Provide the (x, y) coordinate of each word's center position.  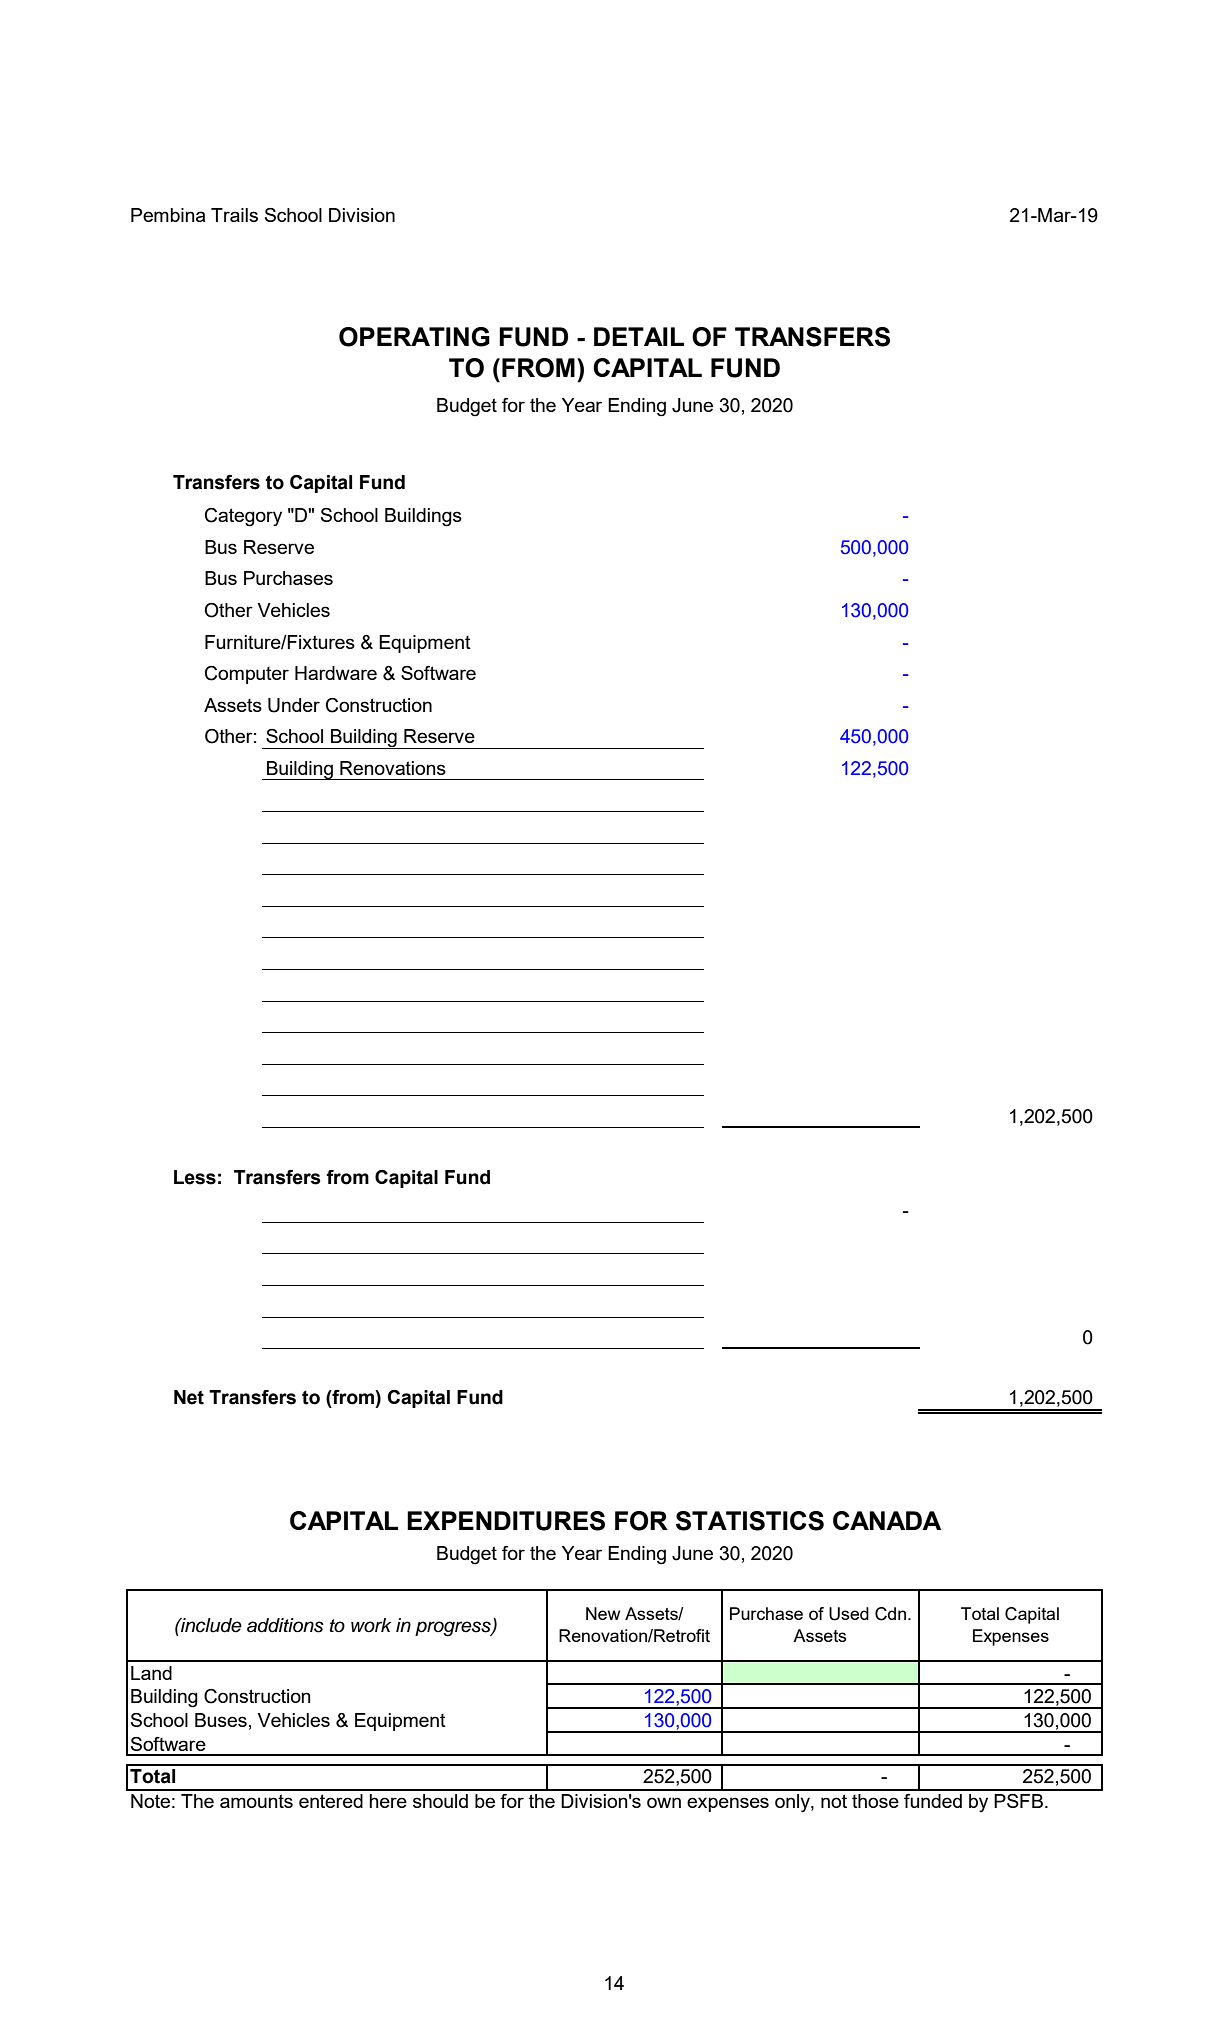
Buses (221, 1720)
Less (195, 1177)
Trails (234, 215)
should (440, 1801)
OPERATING (414, 337)
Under (294, 705)
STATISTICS (750, 1521)
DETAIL (639, 336)
